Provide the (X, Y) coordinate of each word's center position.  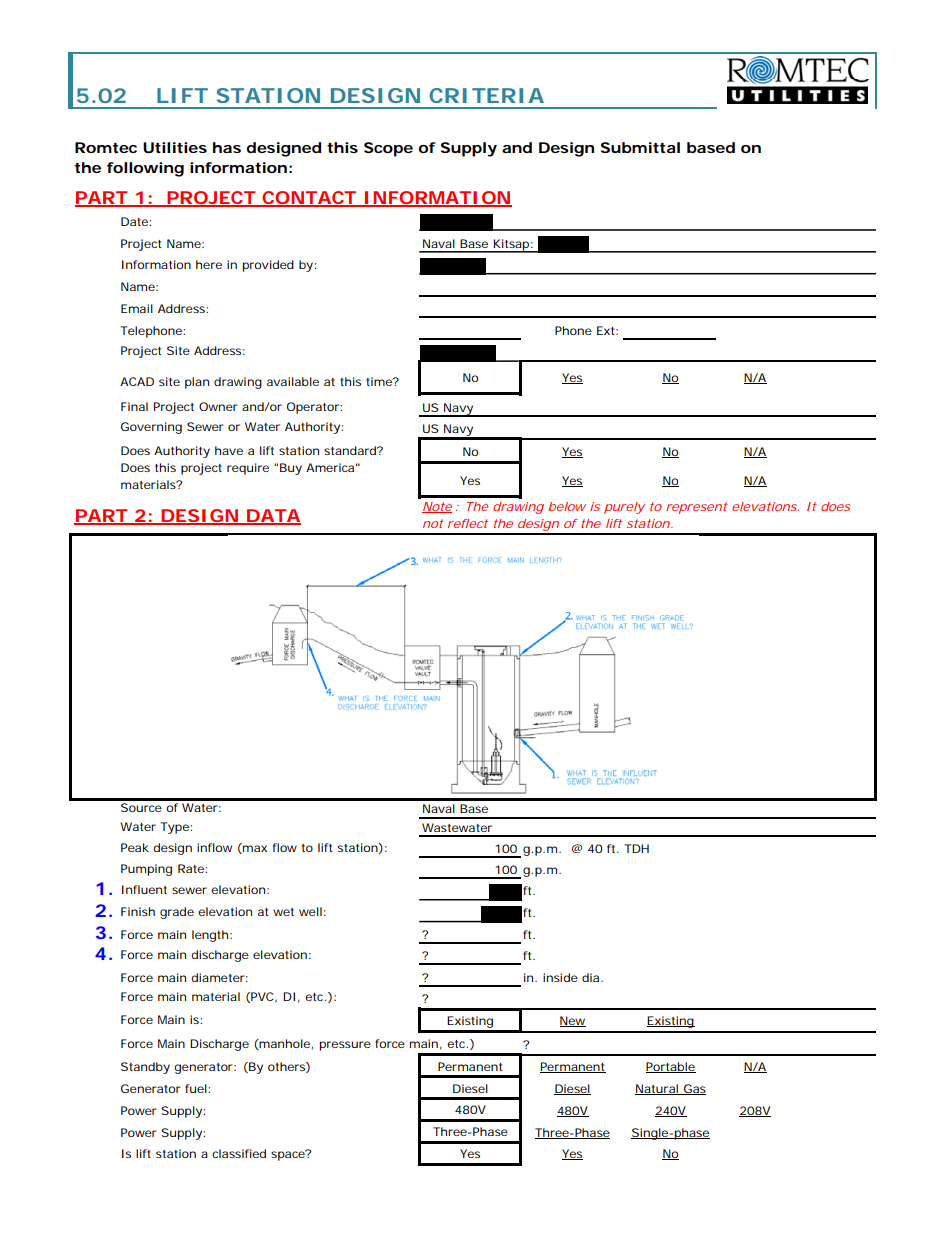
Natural (657, 1089)
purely (624, 508)
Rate (192, 868)
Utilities (175, 147)
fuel (197, 1088)
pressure (345, 1046)
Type (175, 828)
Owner (218, 406)
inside (560, 977)
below (567, 506)
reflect (468, 523)
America (330, 467)
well (310, 911)
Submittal (640, 147)
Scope (388, 149)
